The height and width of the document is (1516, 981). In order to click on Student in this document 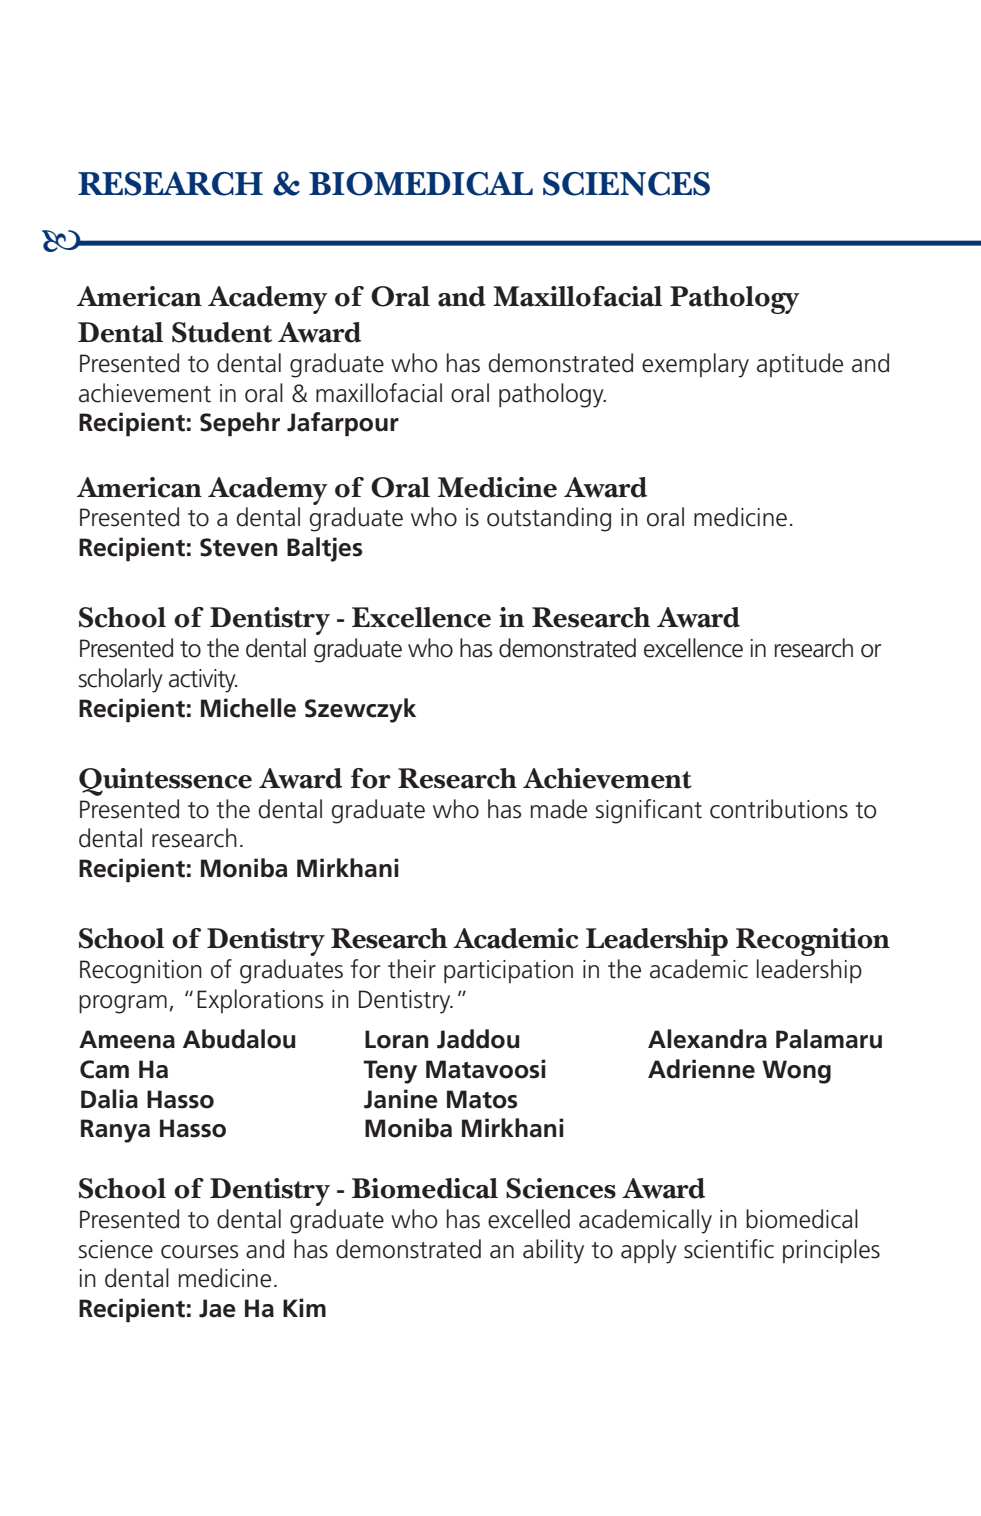, I will do `click(222, 332)`.
